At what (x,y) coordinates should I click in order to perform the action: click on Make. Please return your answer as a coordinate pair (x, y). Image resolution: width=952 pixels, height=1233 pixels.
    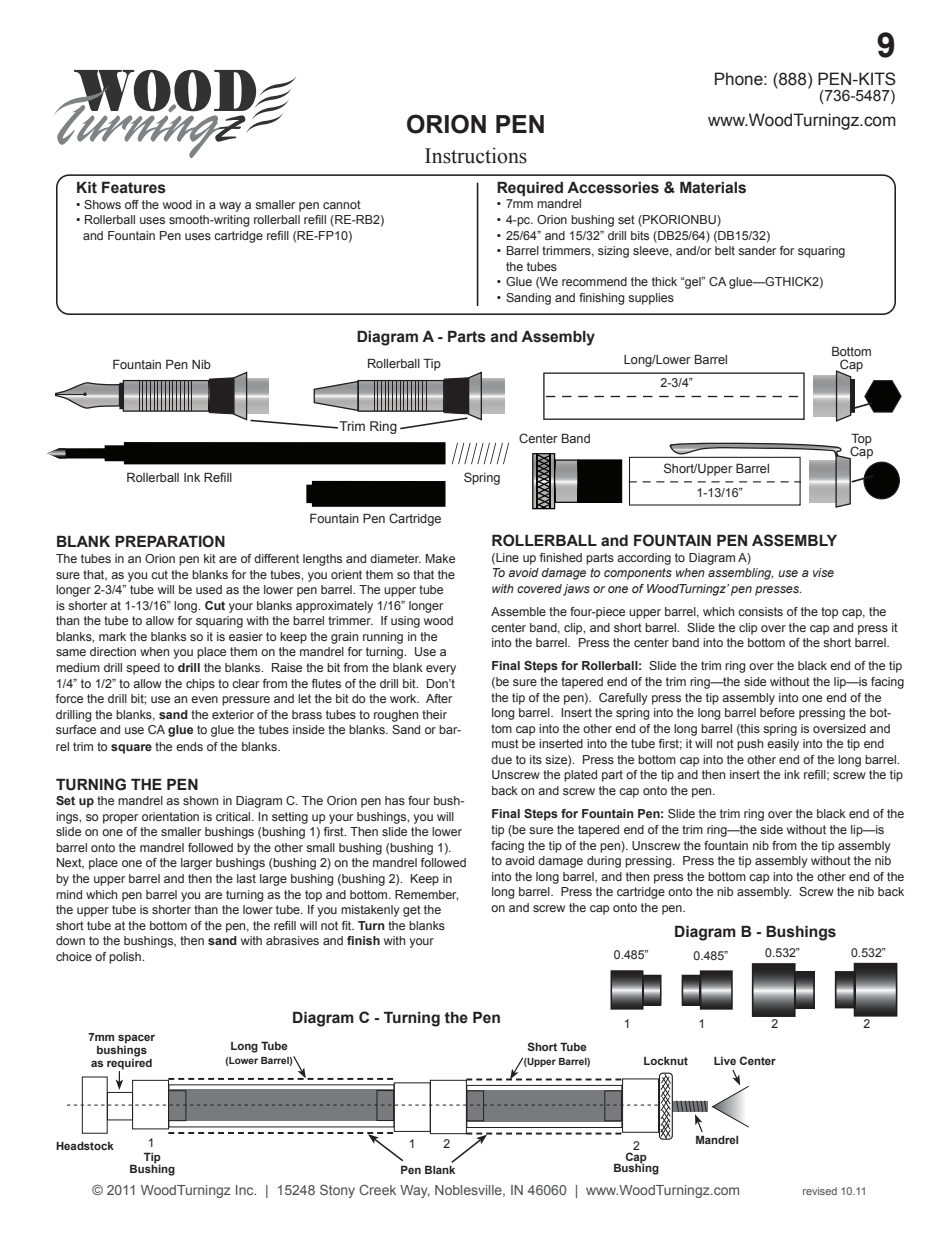
    Looking at the image, I should click on (440, 558).
